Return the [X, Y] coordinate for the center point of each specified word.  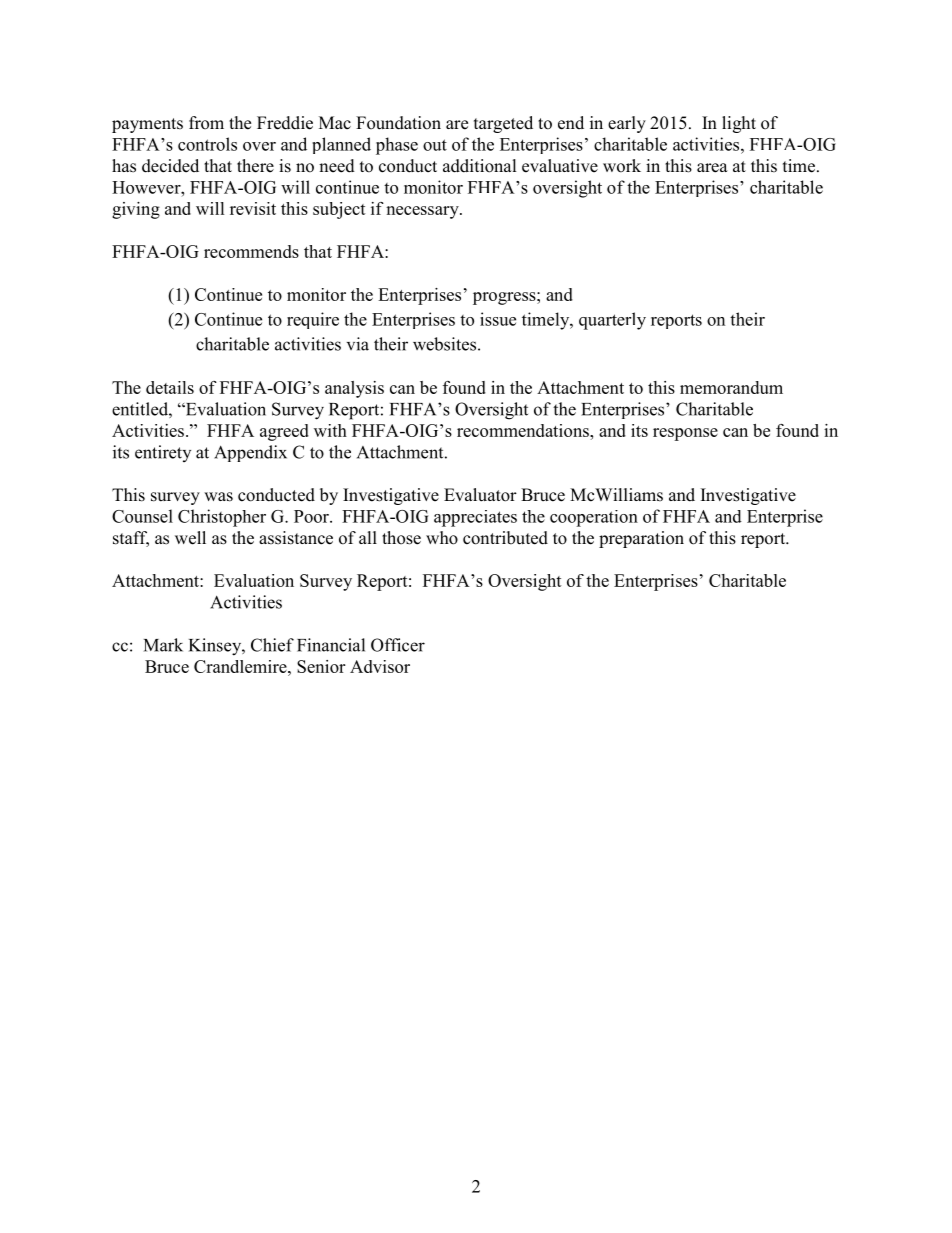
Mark [163, 645]
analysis [354, 389]
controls [207, 144]
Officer [398, 645]
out [435, 145]
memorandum [731, 387]
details [170, 387]
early [627, 124]
